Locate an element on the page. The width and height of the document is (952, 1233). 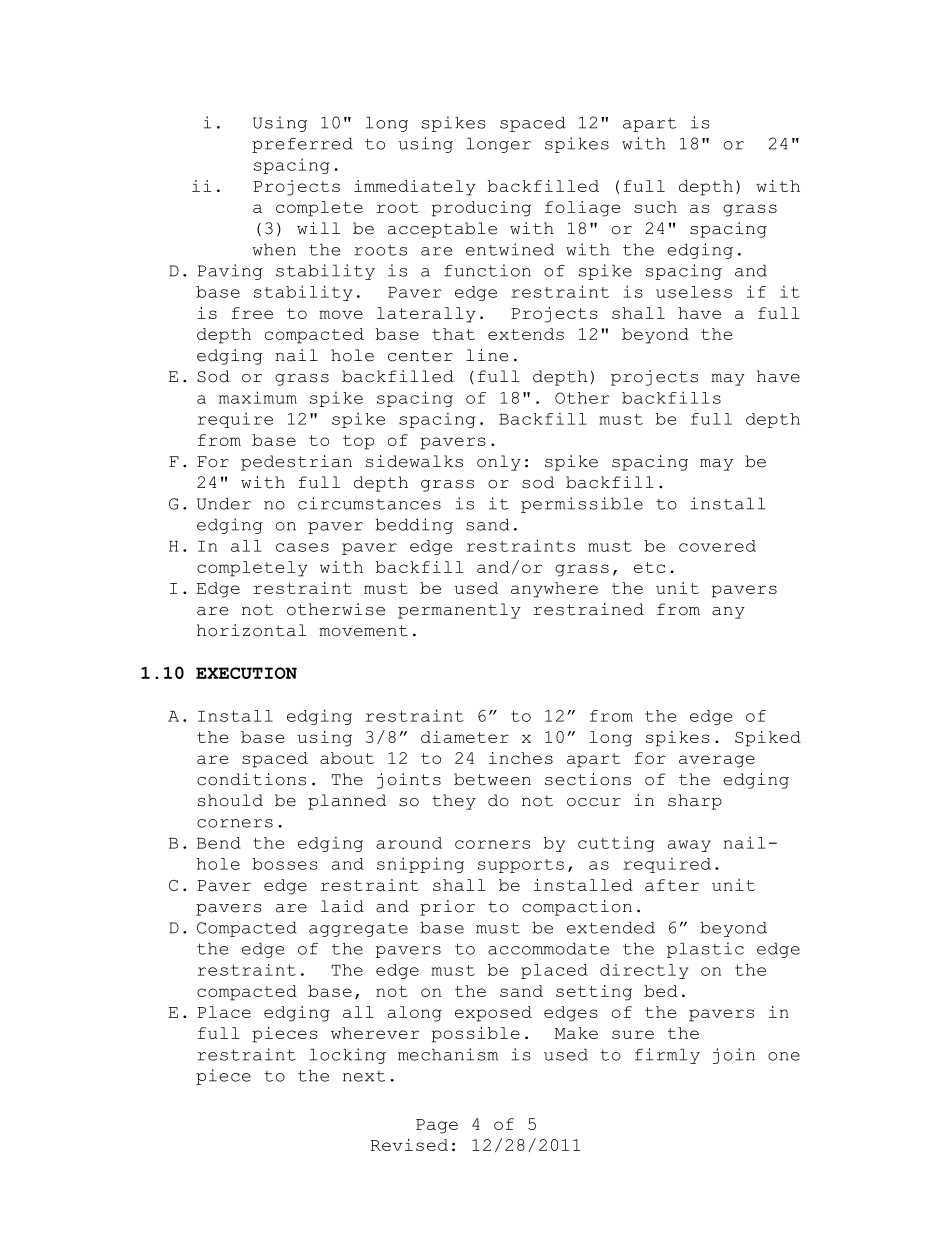
only is located at coordinates (499, 463).
